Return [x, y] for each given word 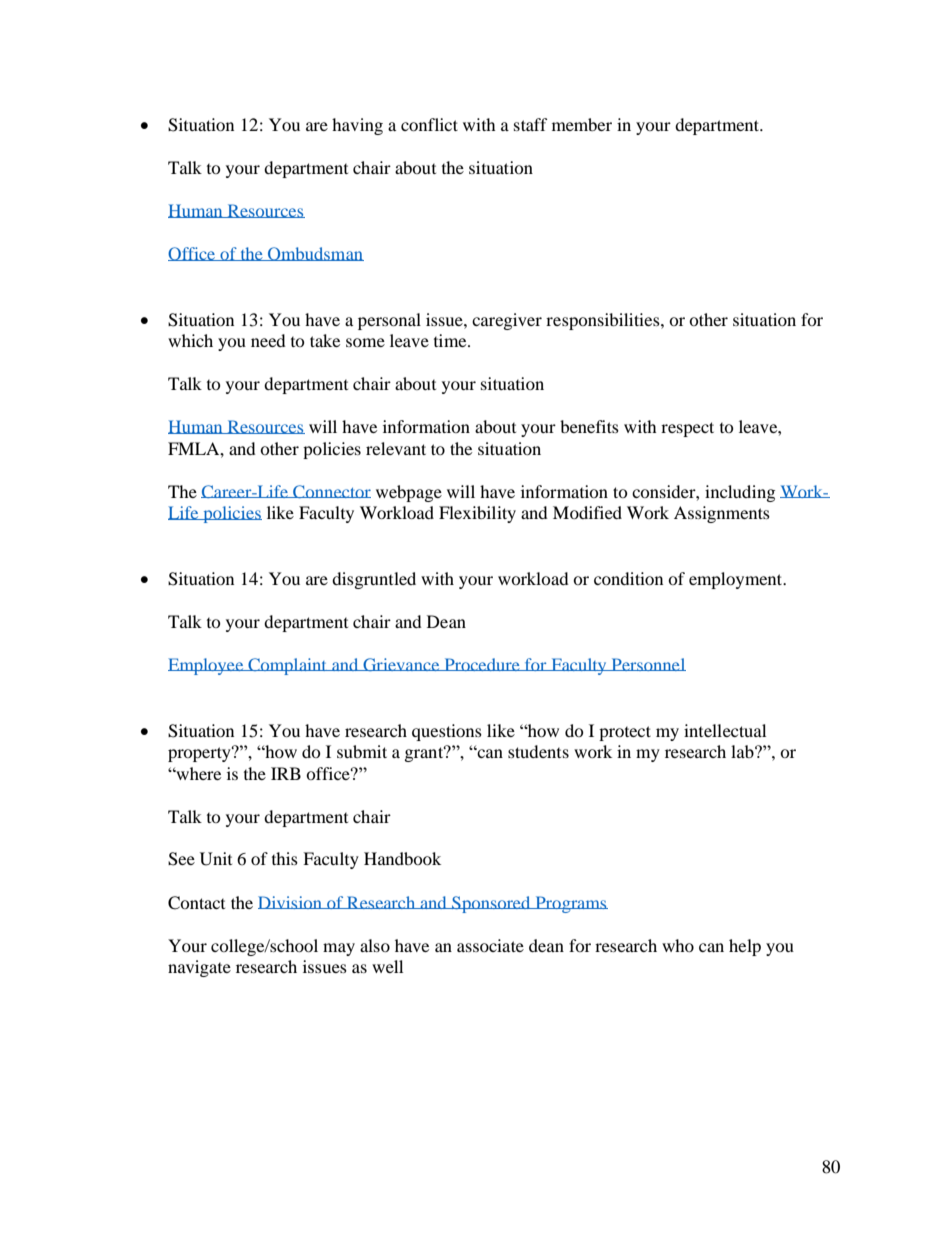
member [582, 124]
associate [490, 945]
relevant [396, 448]
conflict [429, 124]
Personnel [647, 664]
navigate [199, 968]
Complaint [287, 666]
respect [687, 429]
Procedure [482, 664]
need [268, 340]
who [678, 945]
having [357, 126]
